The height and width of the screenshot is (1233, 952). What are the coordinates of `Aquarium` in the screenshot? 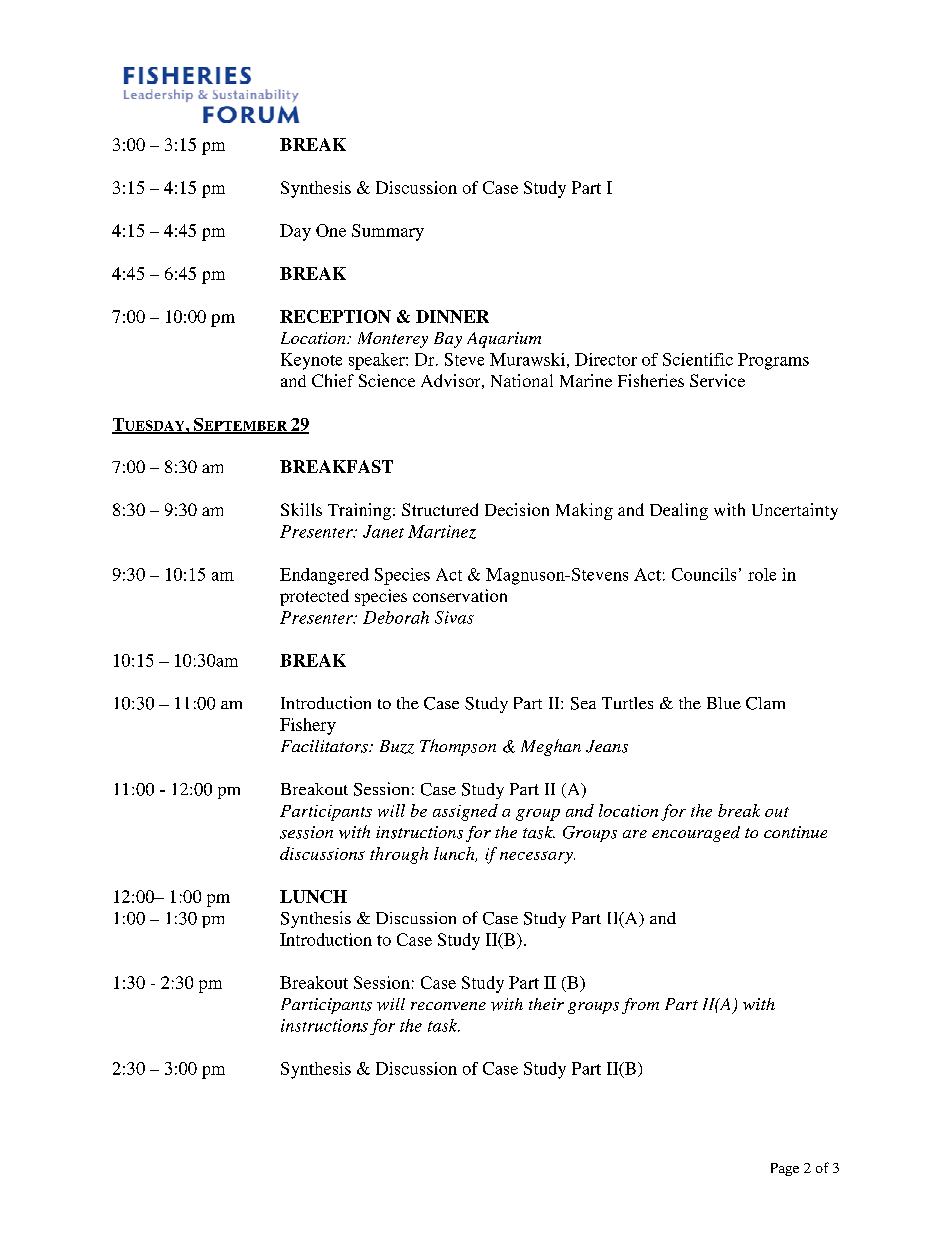 It's located at (504, 340).
